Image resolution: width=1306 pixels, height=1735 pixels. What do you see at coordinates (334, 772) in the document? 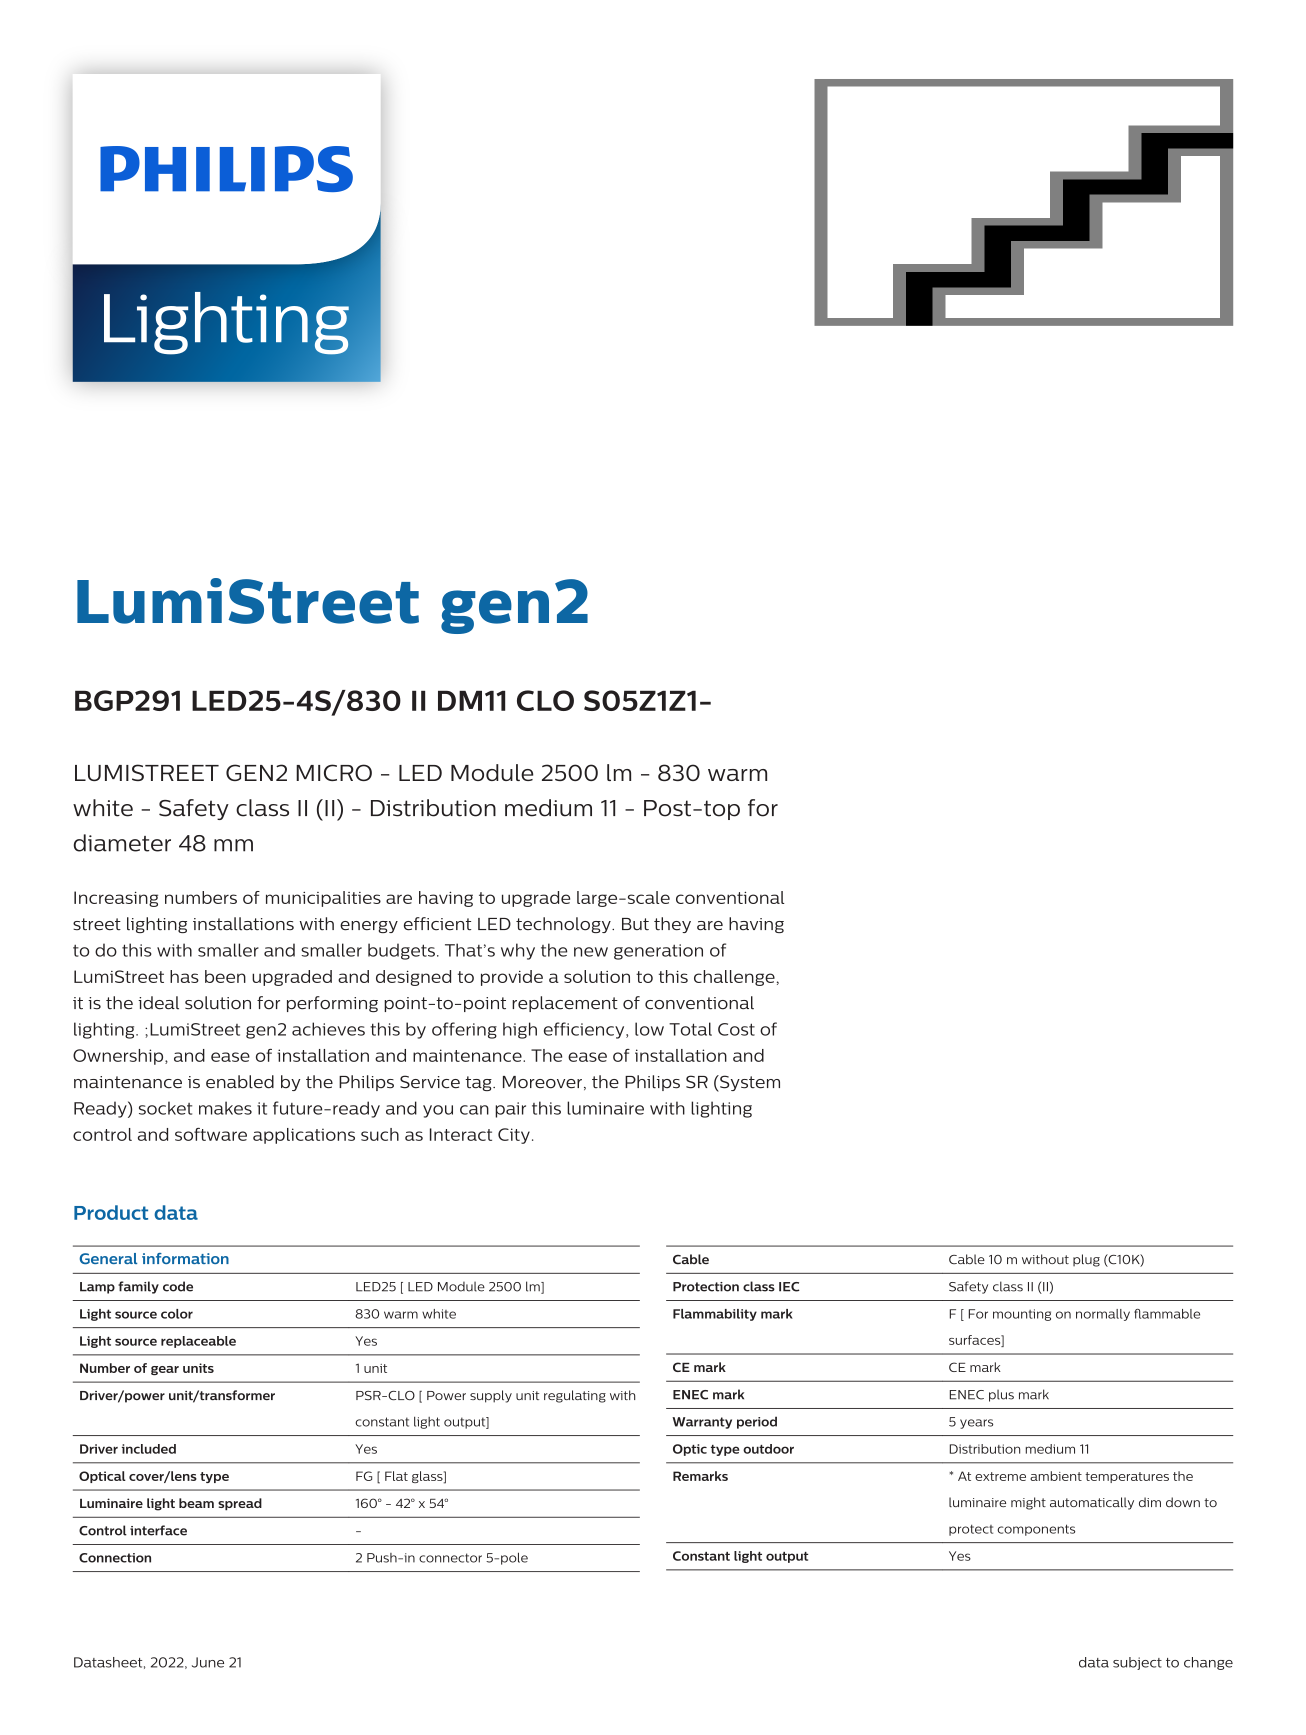
I see `MICRO` at bounding box center [334, 772].
